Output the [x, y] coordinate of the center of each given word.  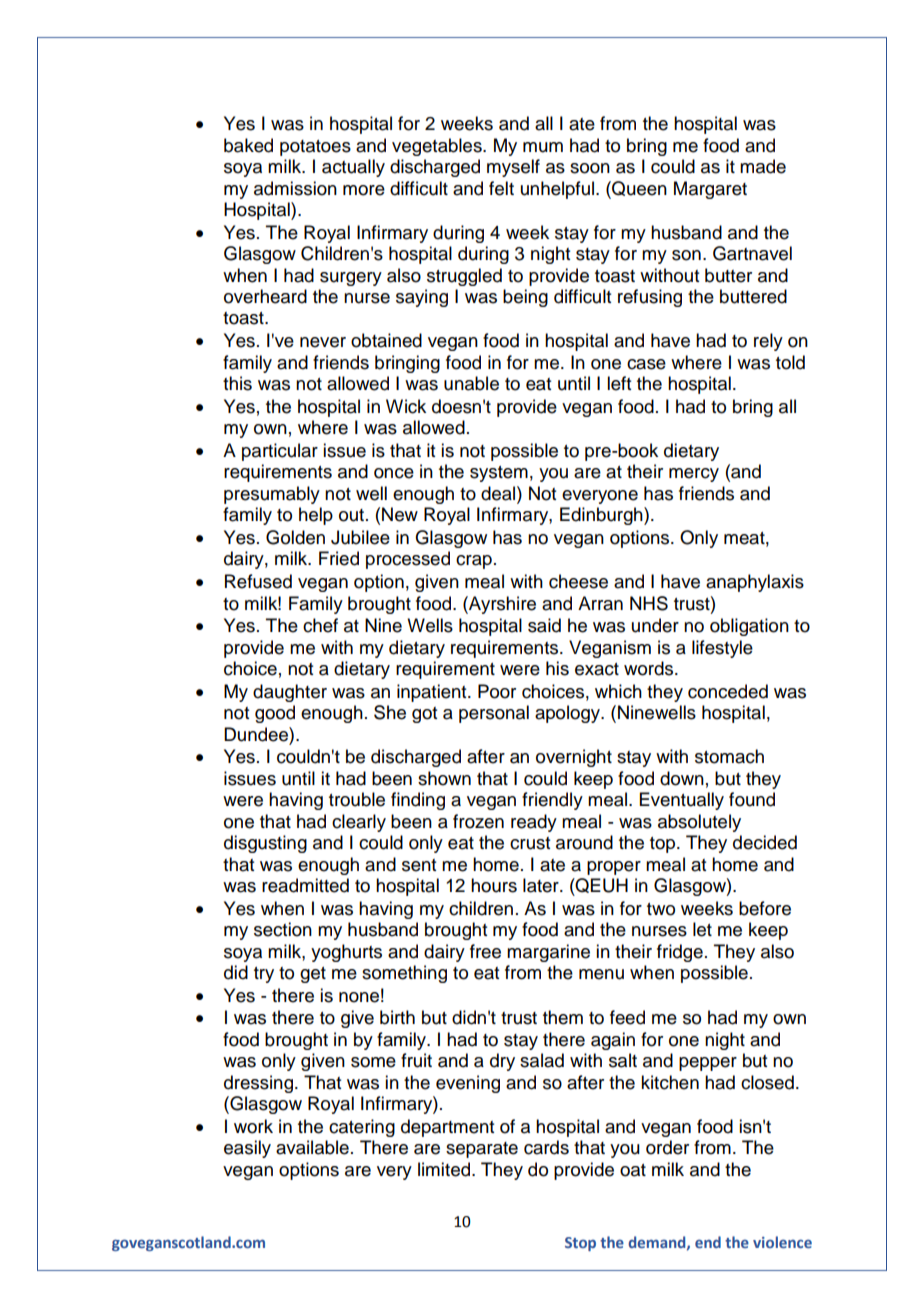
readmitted [305, 885]
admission [295, 188]
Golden [295, 537]
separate [482, 1150]
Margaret [710, 190]
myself [513, 168]
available [312, 1147]
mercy [694, 475]
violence [782, 1242]
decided [765, 842]
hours [494, 885]
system [499, 474]
